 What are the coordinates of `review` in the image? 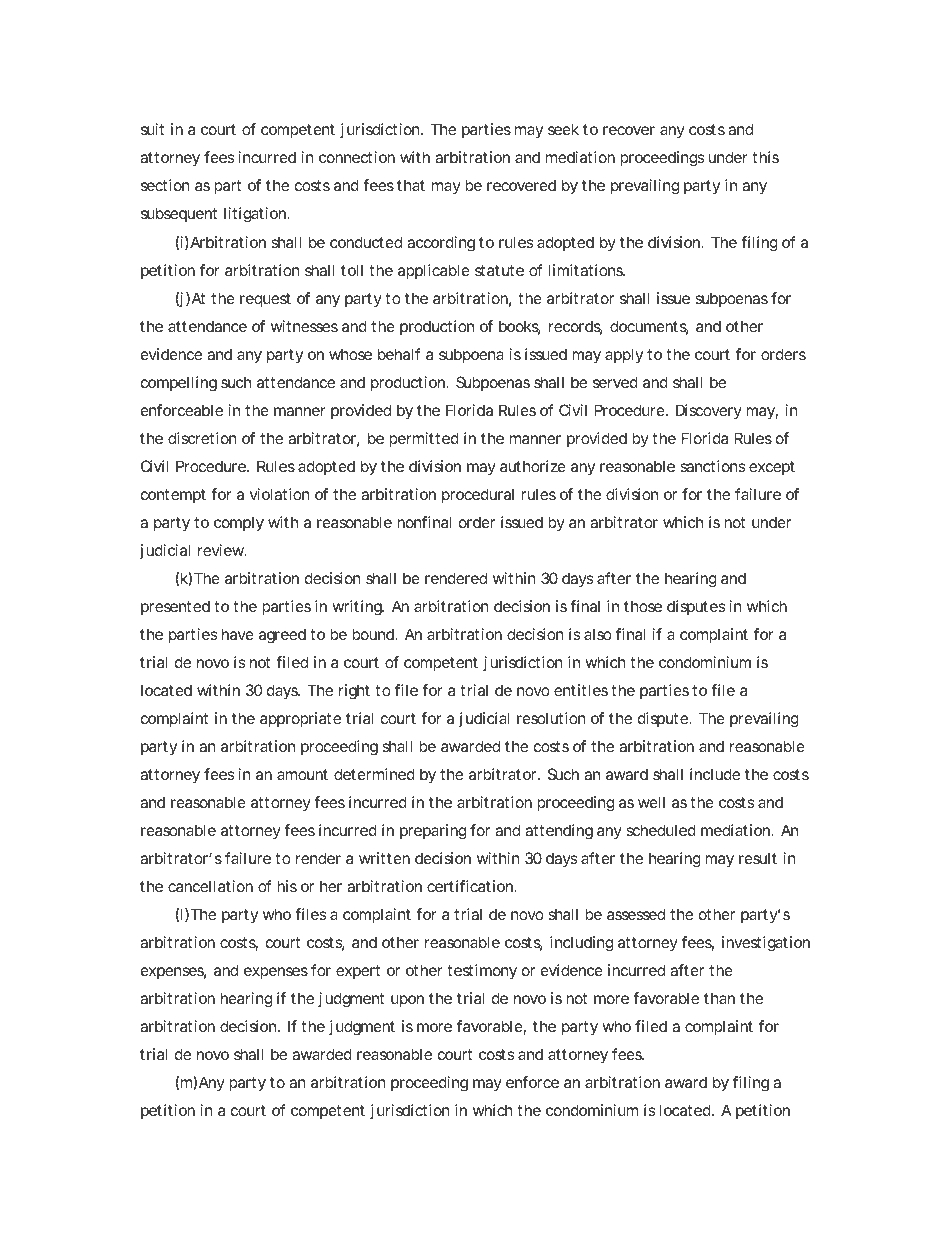 It's located at (222, 550).
